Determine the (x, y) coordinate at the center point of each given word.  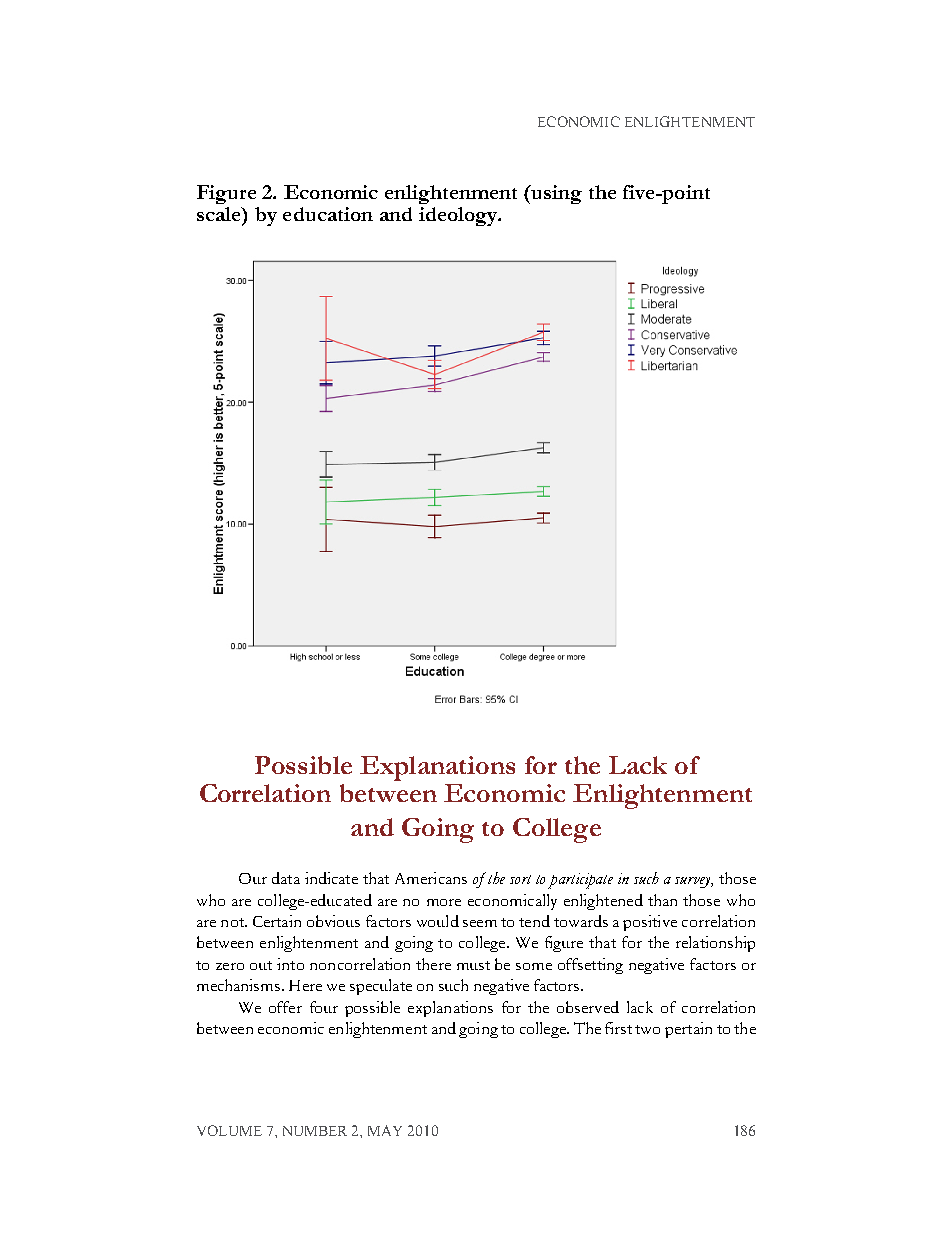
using (555, 194)
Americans (431, 878)
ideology (459, 216)
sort (520, 879)
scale (220, 214)
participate (580, 881)
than (662, 900)
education (328, 214)
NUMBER (315, 1131)
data (286, 878)
